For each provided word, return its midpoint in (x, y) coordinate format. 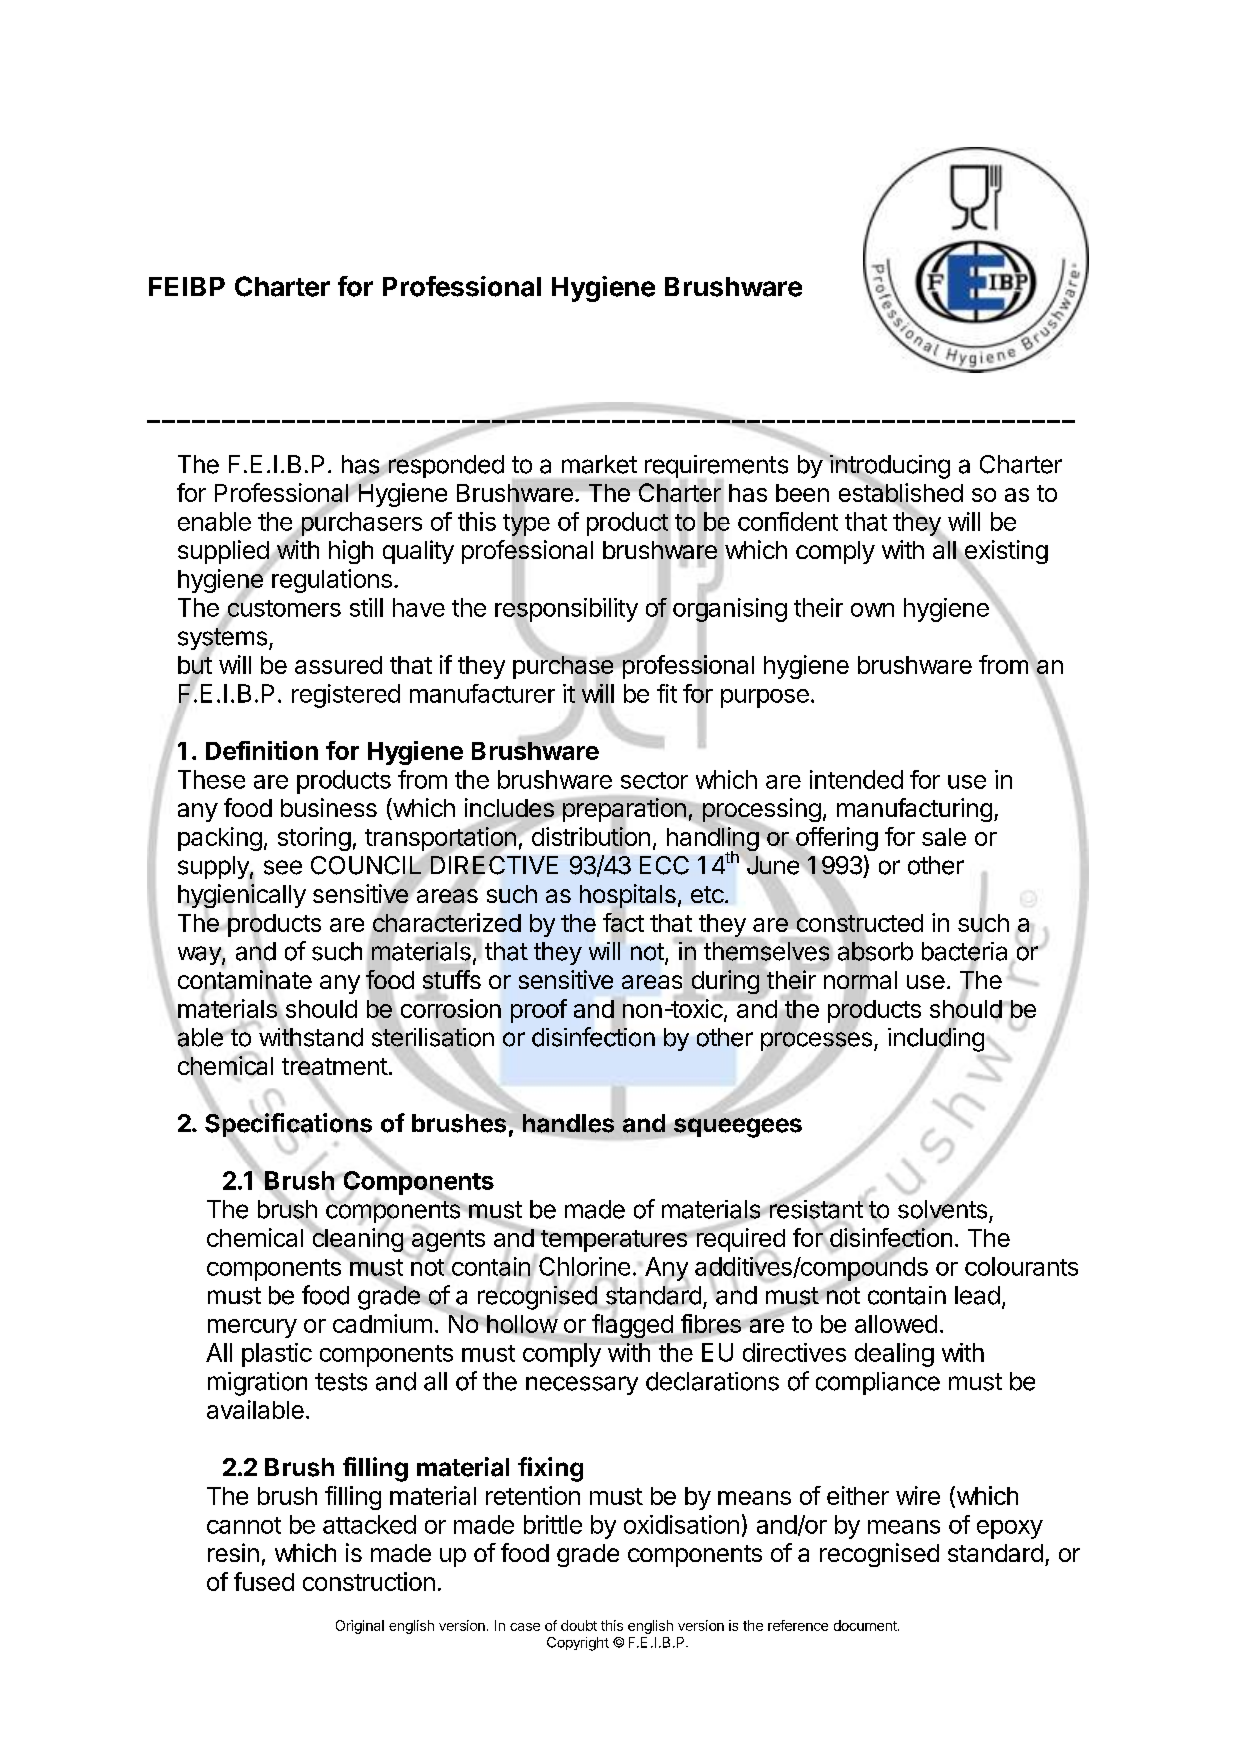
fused (264, 1581)
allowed (896, 1324)
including (936, 1040)
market (599, 464)
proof (539, 1011)
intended (856, 779)
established (901, 493)
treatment (335, 1067)
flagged (632, 1326)
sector (654, 780)
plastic (277, 1355)
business (329, 807)
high (351, 552)
